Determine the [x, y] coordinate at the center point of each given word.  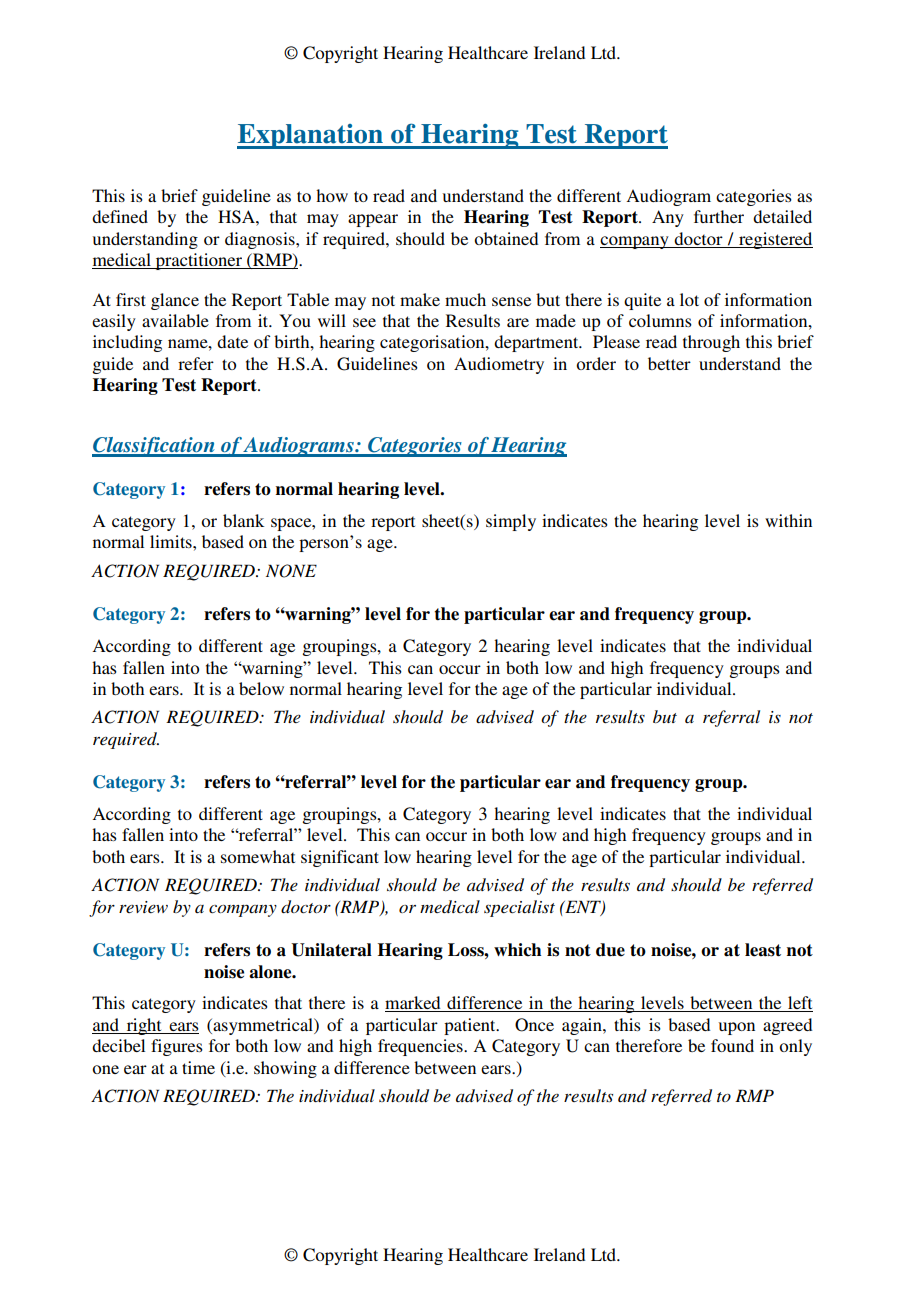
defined [120, 216]
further [719, 216]
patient [471, 1026]
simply [511, 522]
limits [172, 541]
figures [177, 1047]
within [788, 520]
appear [373, 220]
